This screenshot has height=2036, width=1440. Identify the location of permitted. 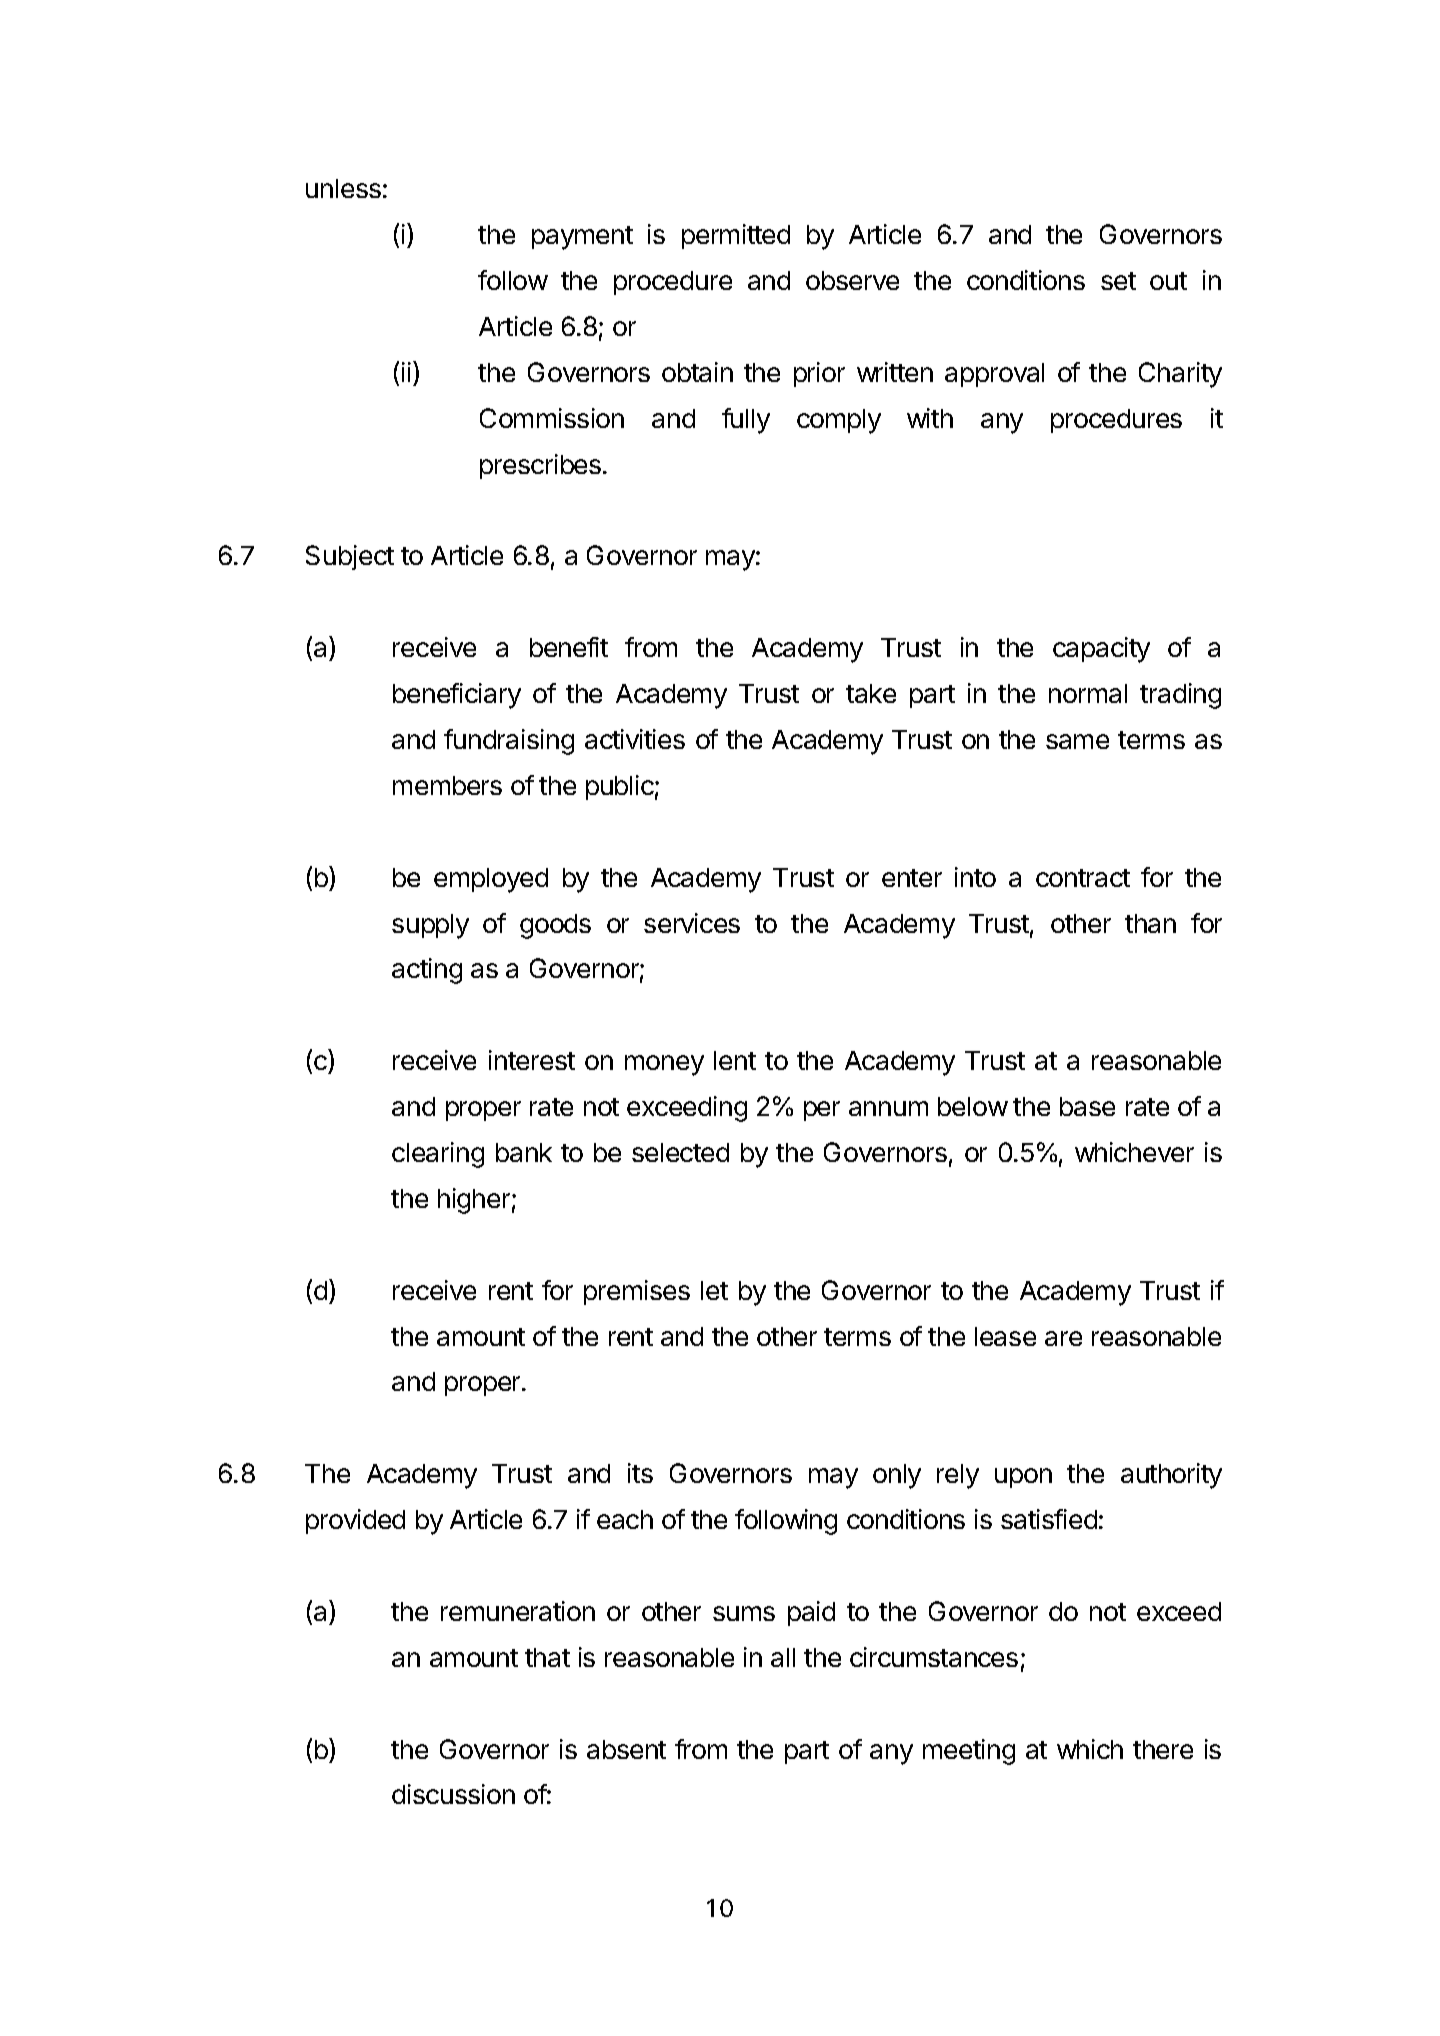
(736, 236).
